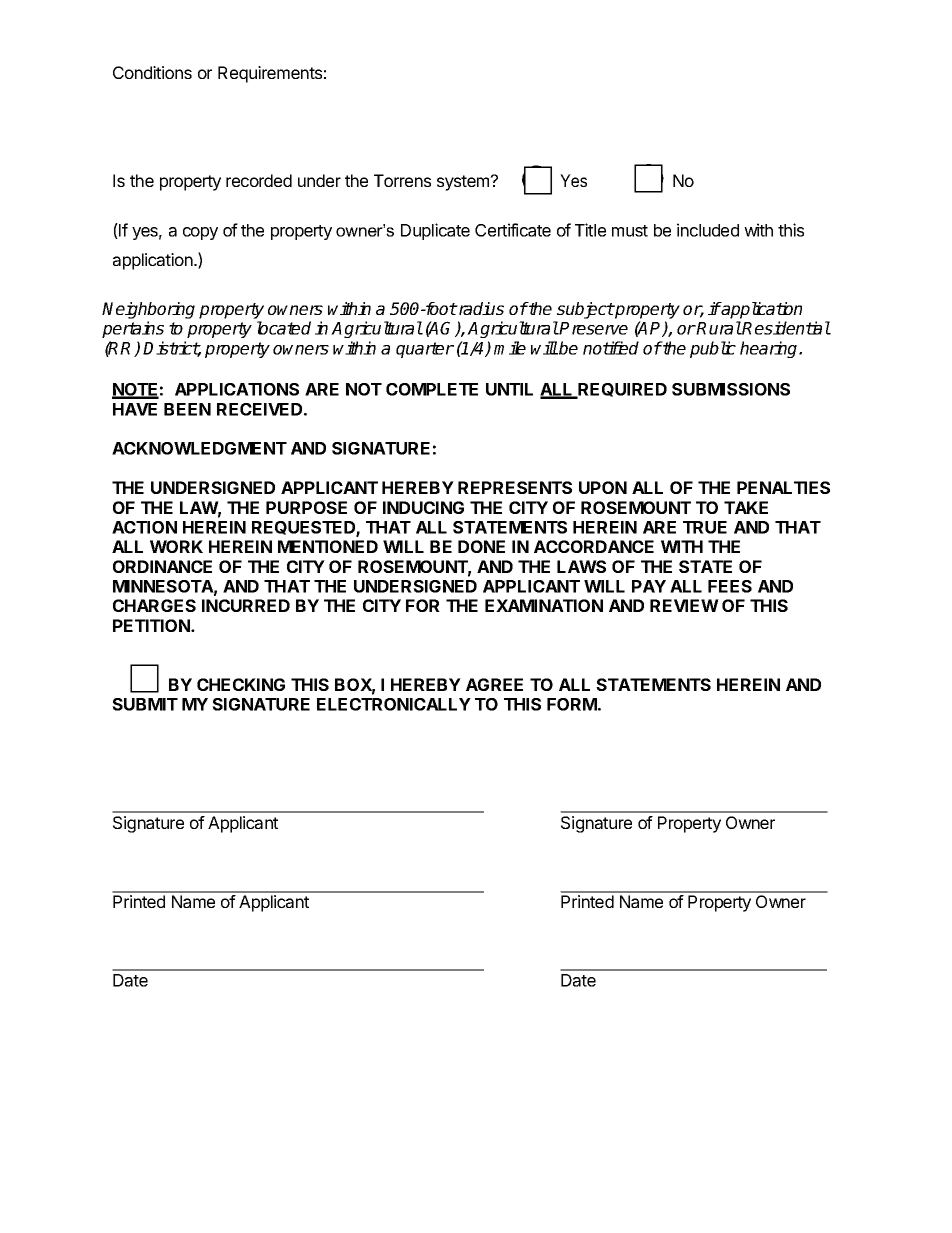 The width and height of the image is (952, 1233). I want to click on ACKNOWLEDGMENT, so click(199, 448).
